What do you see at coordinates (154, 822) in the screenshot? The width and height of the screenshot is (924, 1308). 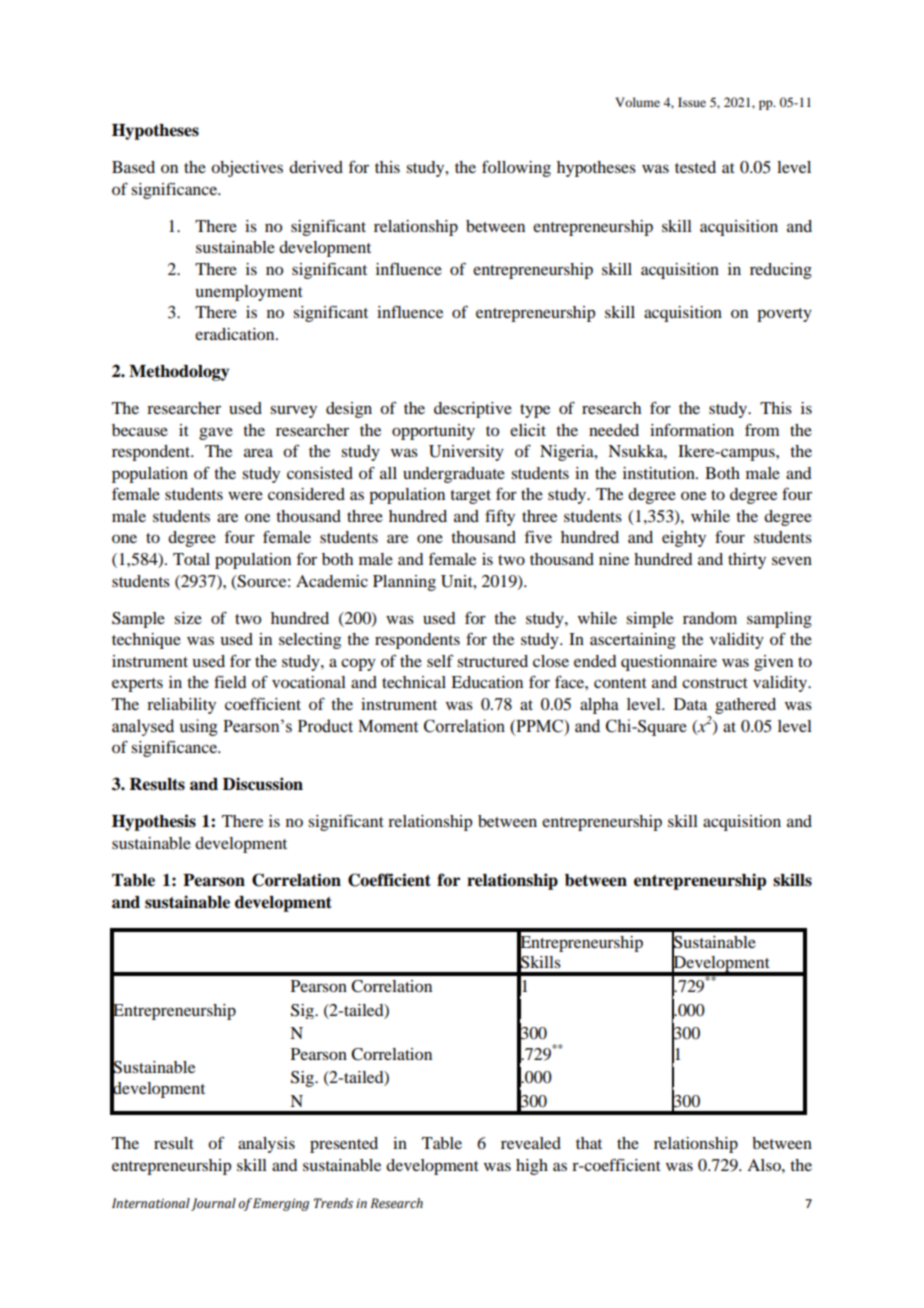 I see `Hypothesis` at bounding box center [154, 822].
